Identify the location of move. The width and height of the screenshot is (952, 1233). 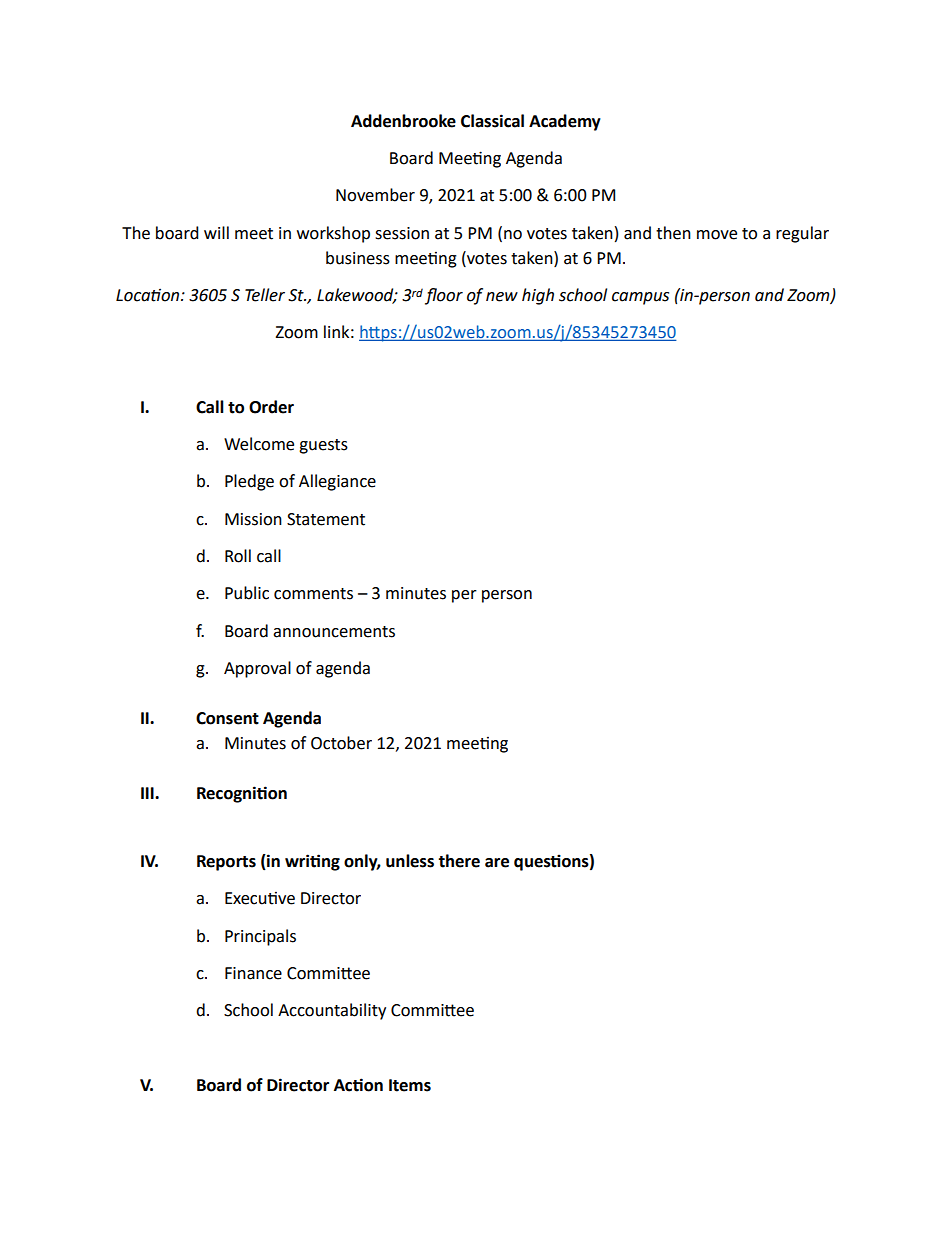
(717, 235).
